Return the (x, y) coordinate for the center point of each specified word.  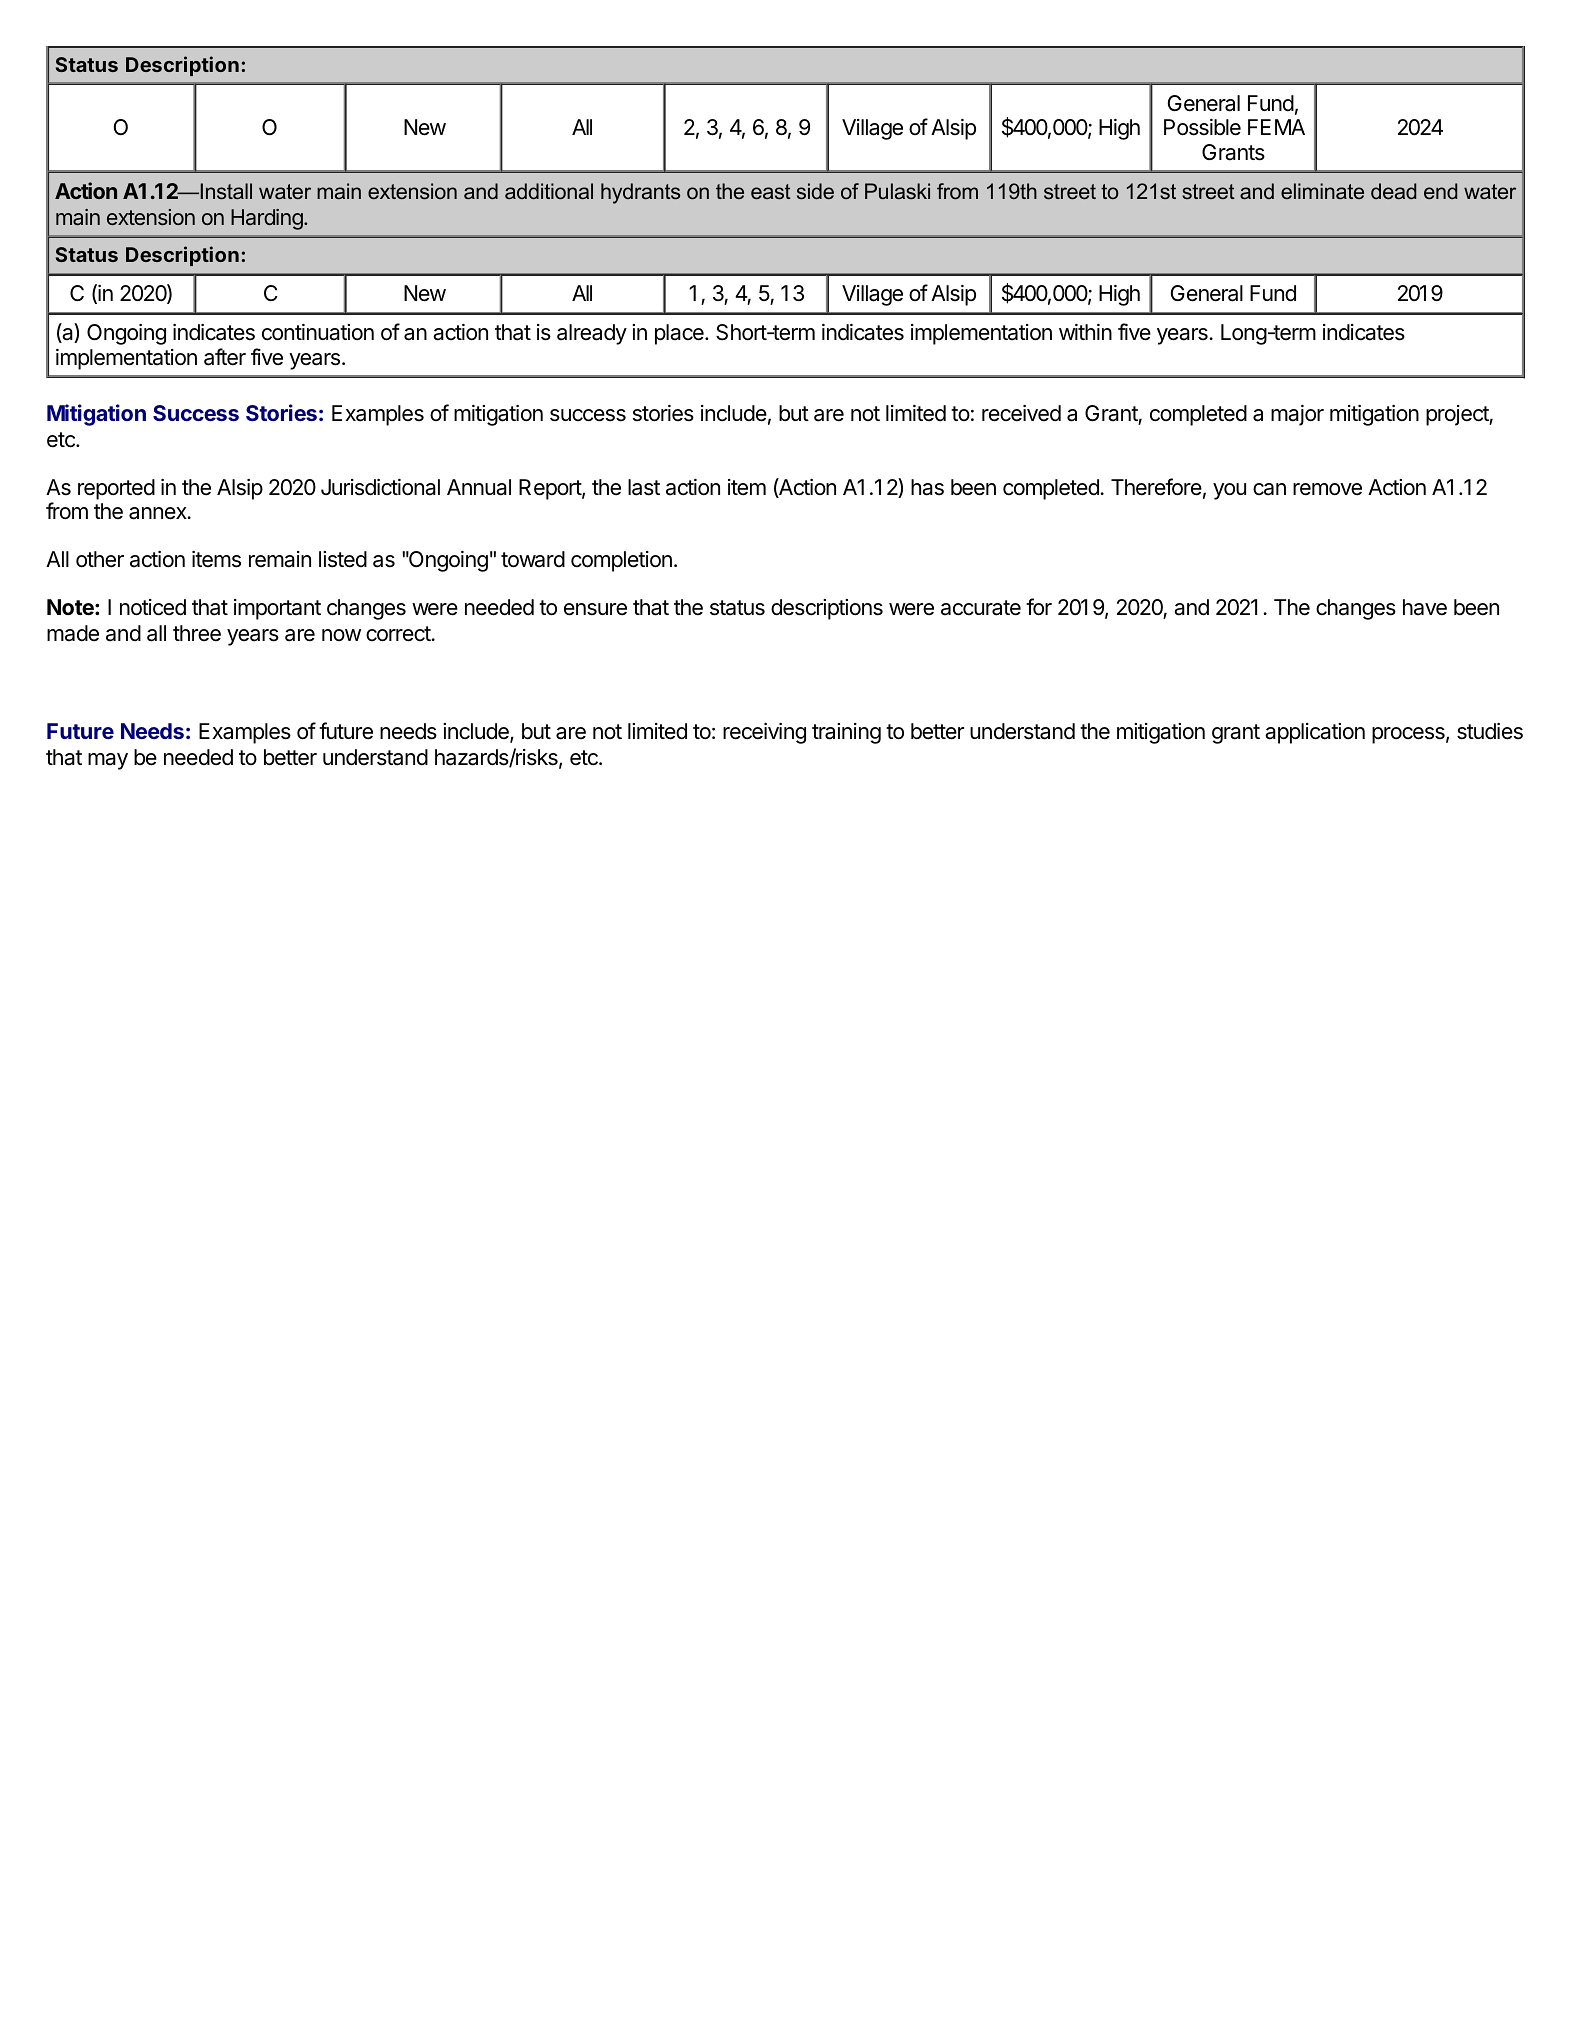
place (680, 334)
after (225, 357)
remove (1327, 489)
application (1315, 733)
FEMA (1276, 127)
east (771, 192)
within (1085, 332)
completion (621, 561)
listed (343, 559)
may (108, 761)
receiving (764, 733)
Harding (268, 219)
